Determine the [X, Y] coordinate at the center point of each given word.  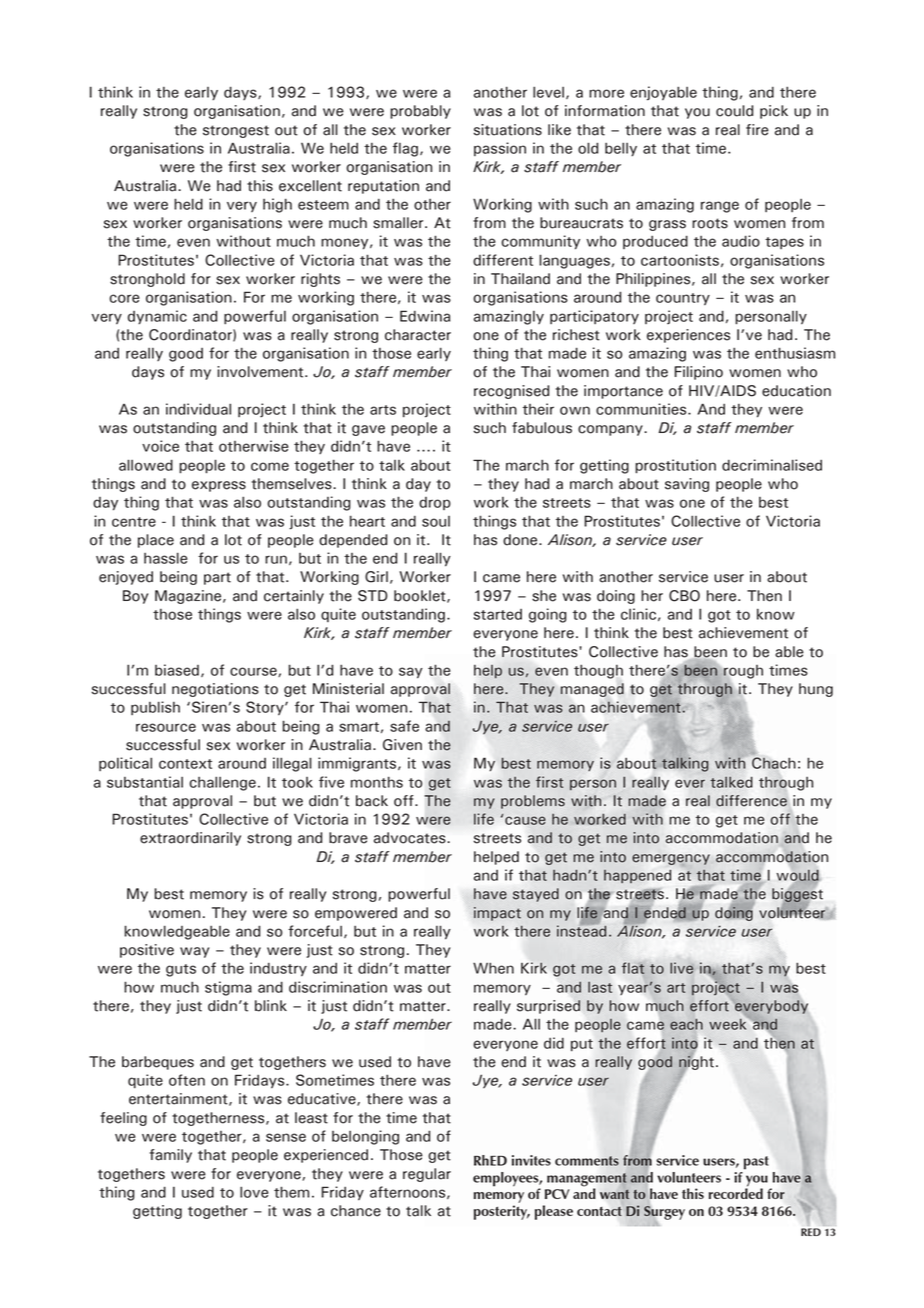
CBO [684, 596]
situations [508, 130]
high [277, 205]
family [171, 1156]
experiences [688, 336]
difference [751, 801]
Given [402, 745]
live [681, 968]
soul [436, 521]
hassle [165, 558]
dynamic [157, 317]
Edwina [425, 316]
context [185, 764]
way [194, 952]
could [734, 111]
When [493, 968]
